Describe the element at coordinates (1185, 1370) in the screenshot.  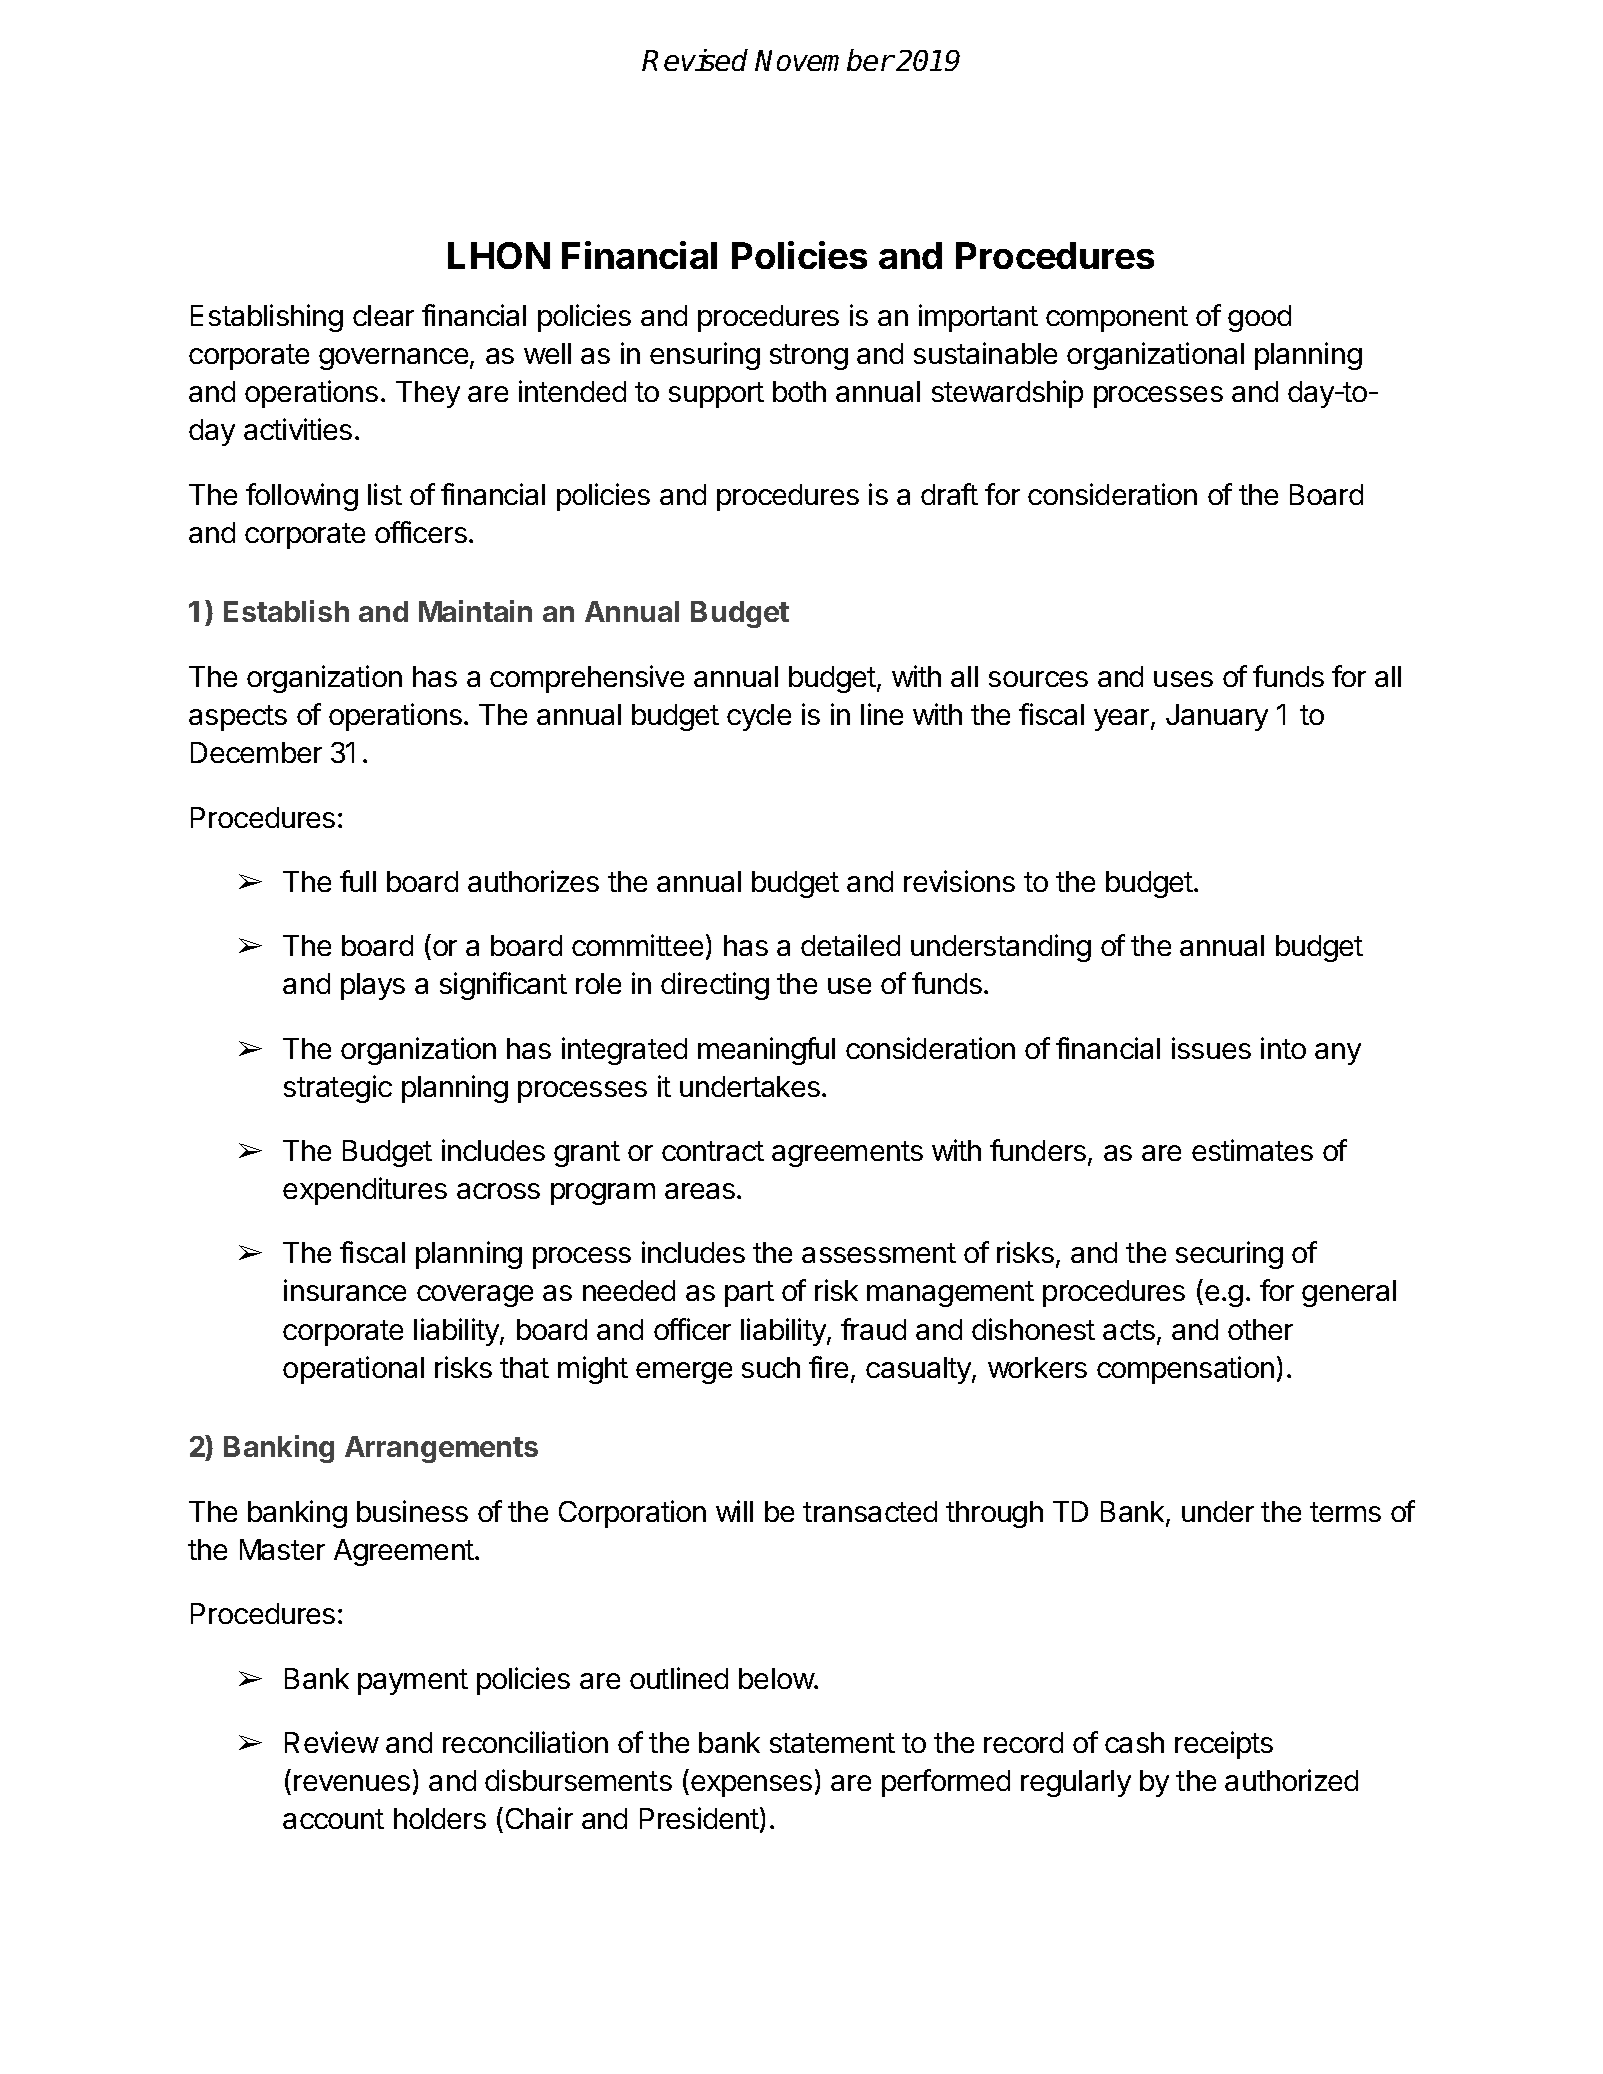
I see `compensation` at that location.
